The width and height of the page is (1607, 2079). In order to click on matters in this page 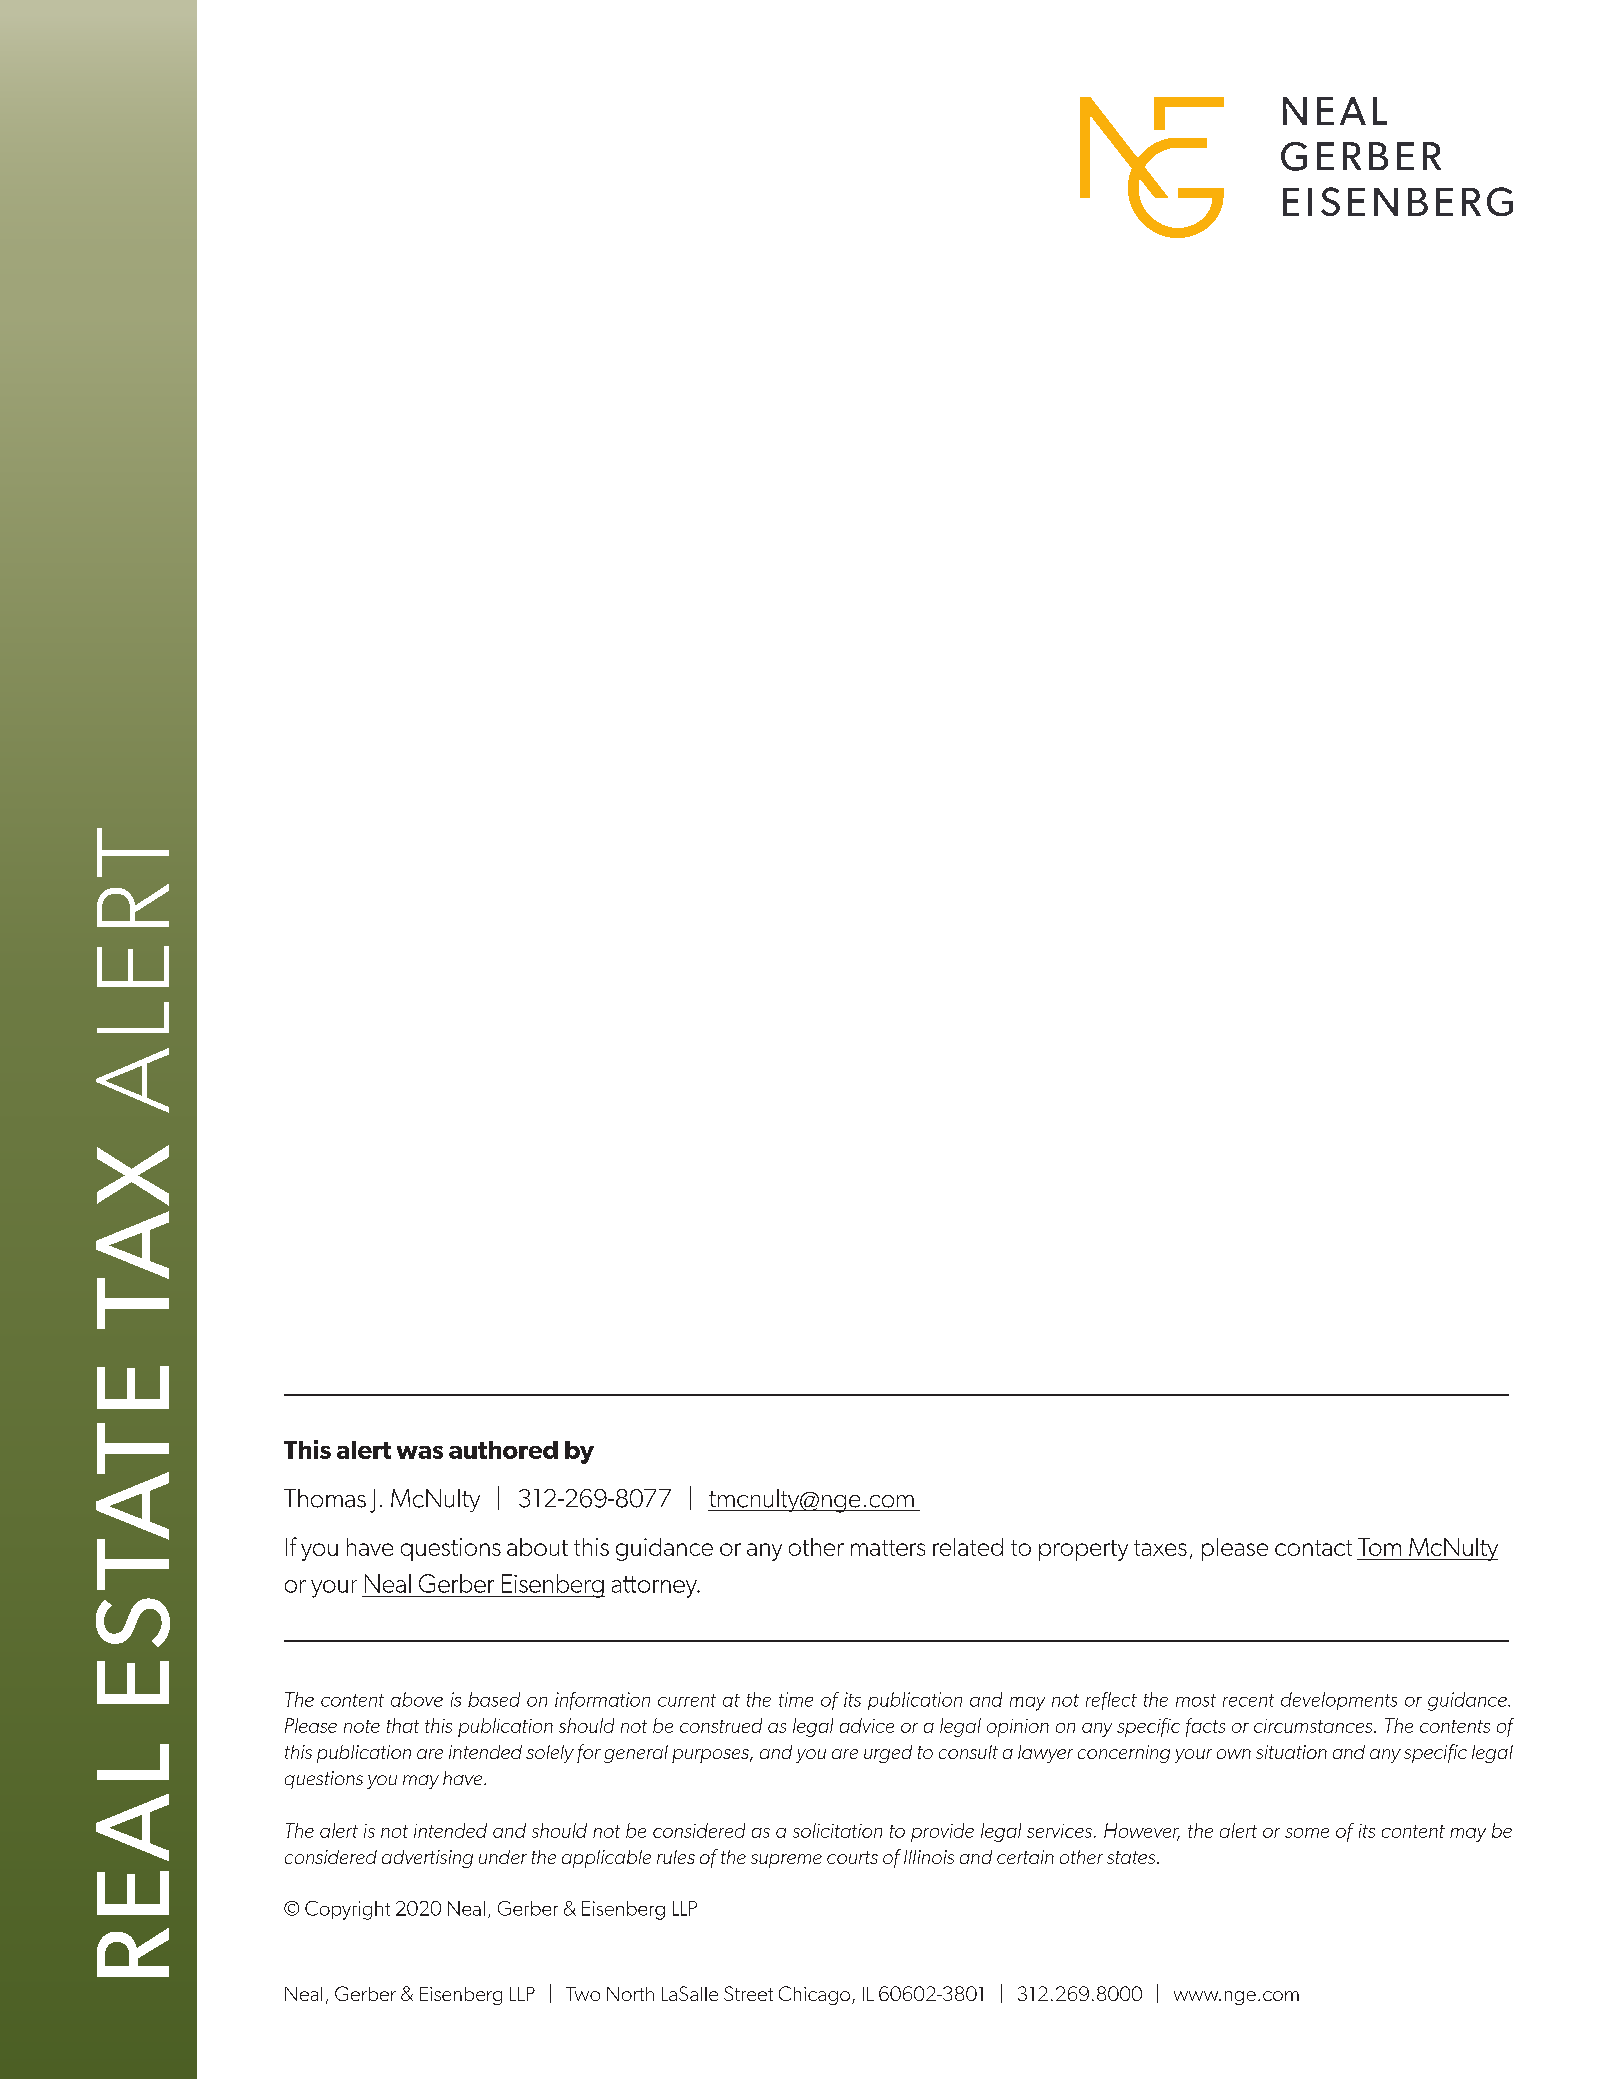, I will do `click(888, 1548)`.
